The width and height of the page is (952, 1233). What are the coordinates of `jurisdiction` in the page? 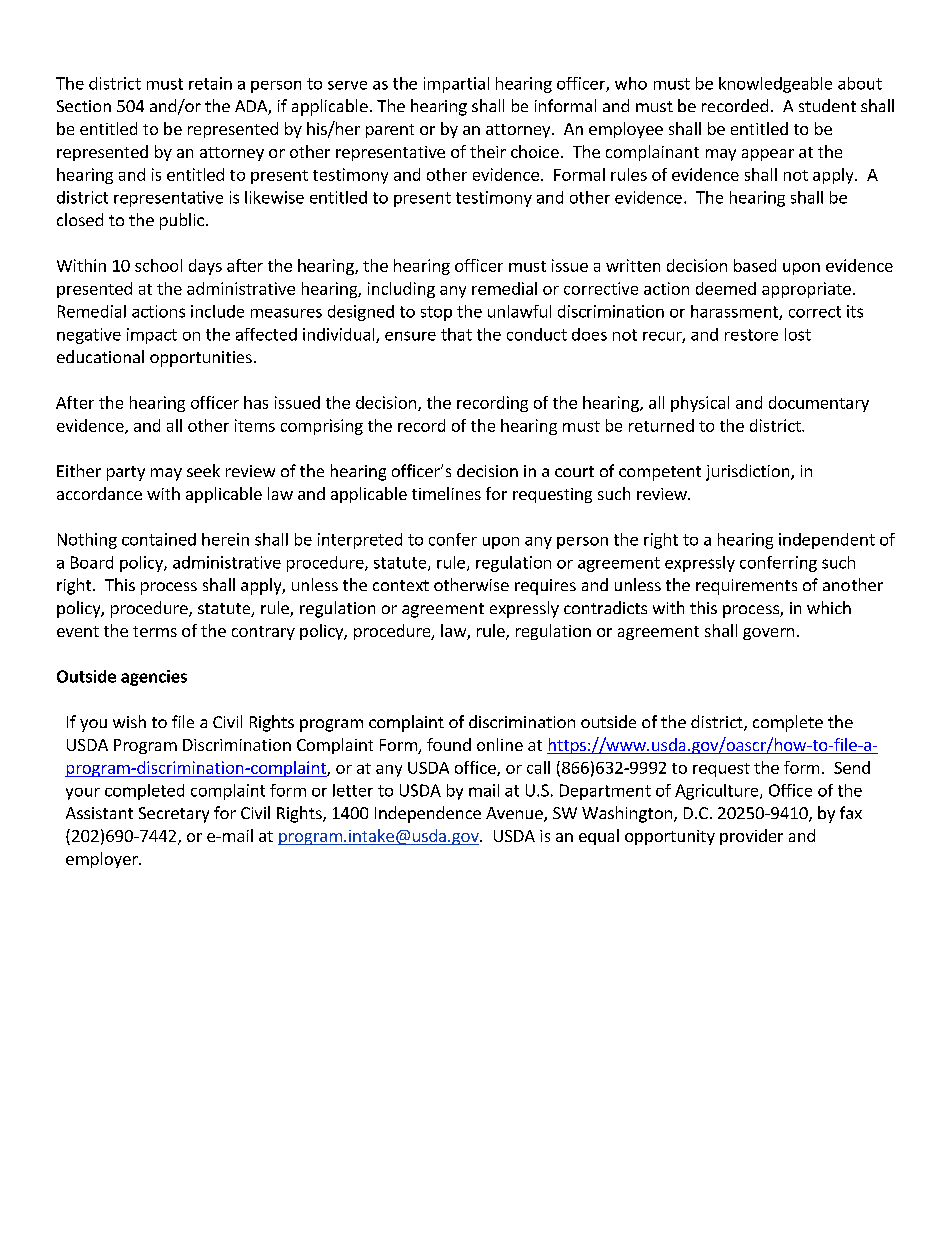 It's located at (749, 472).
